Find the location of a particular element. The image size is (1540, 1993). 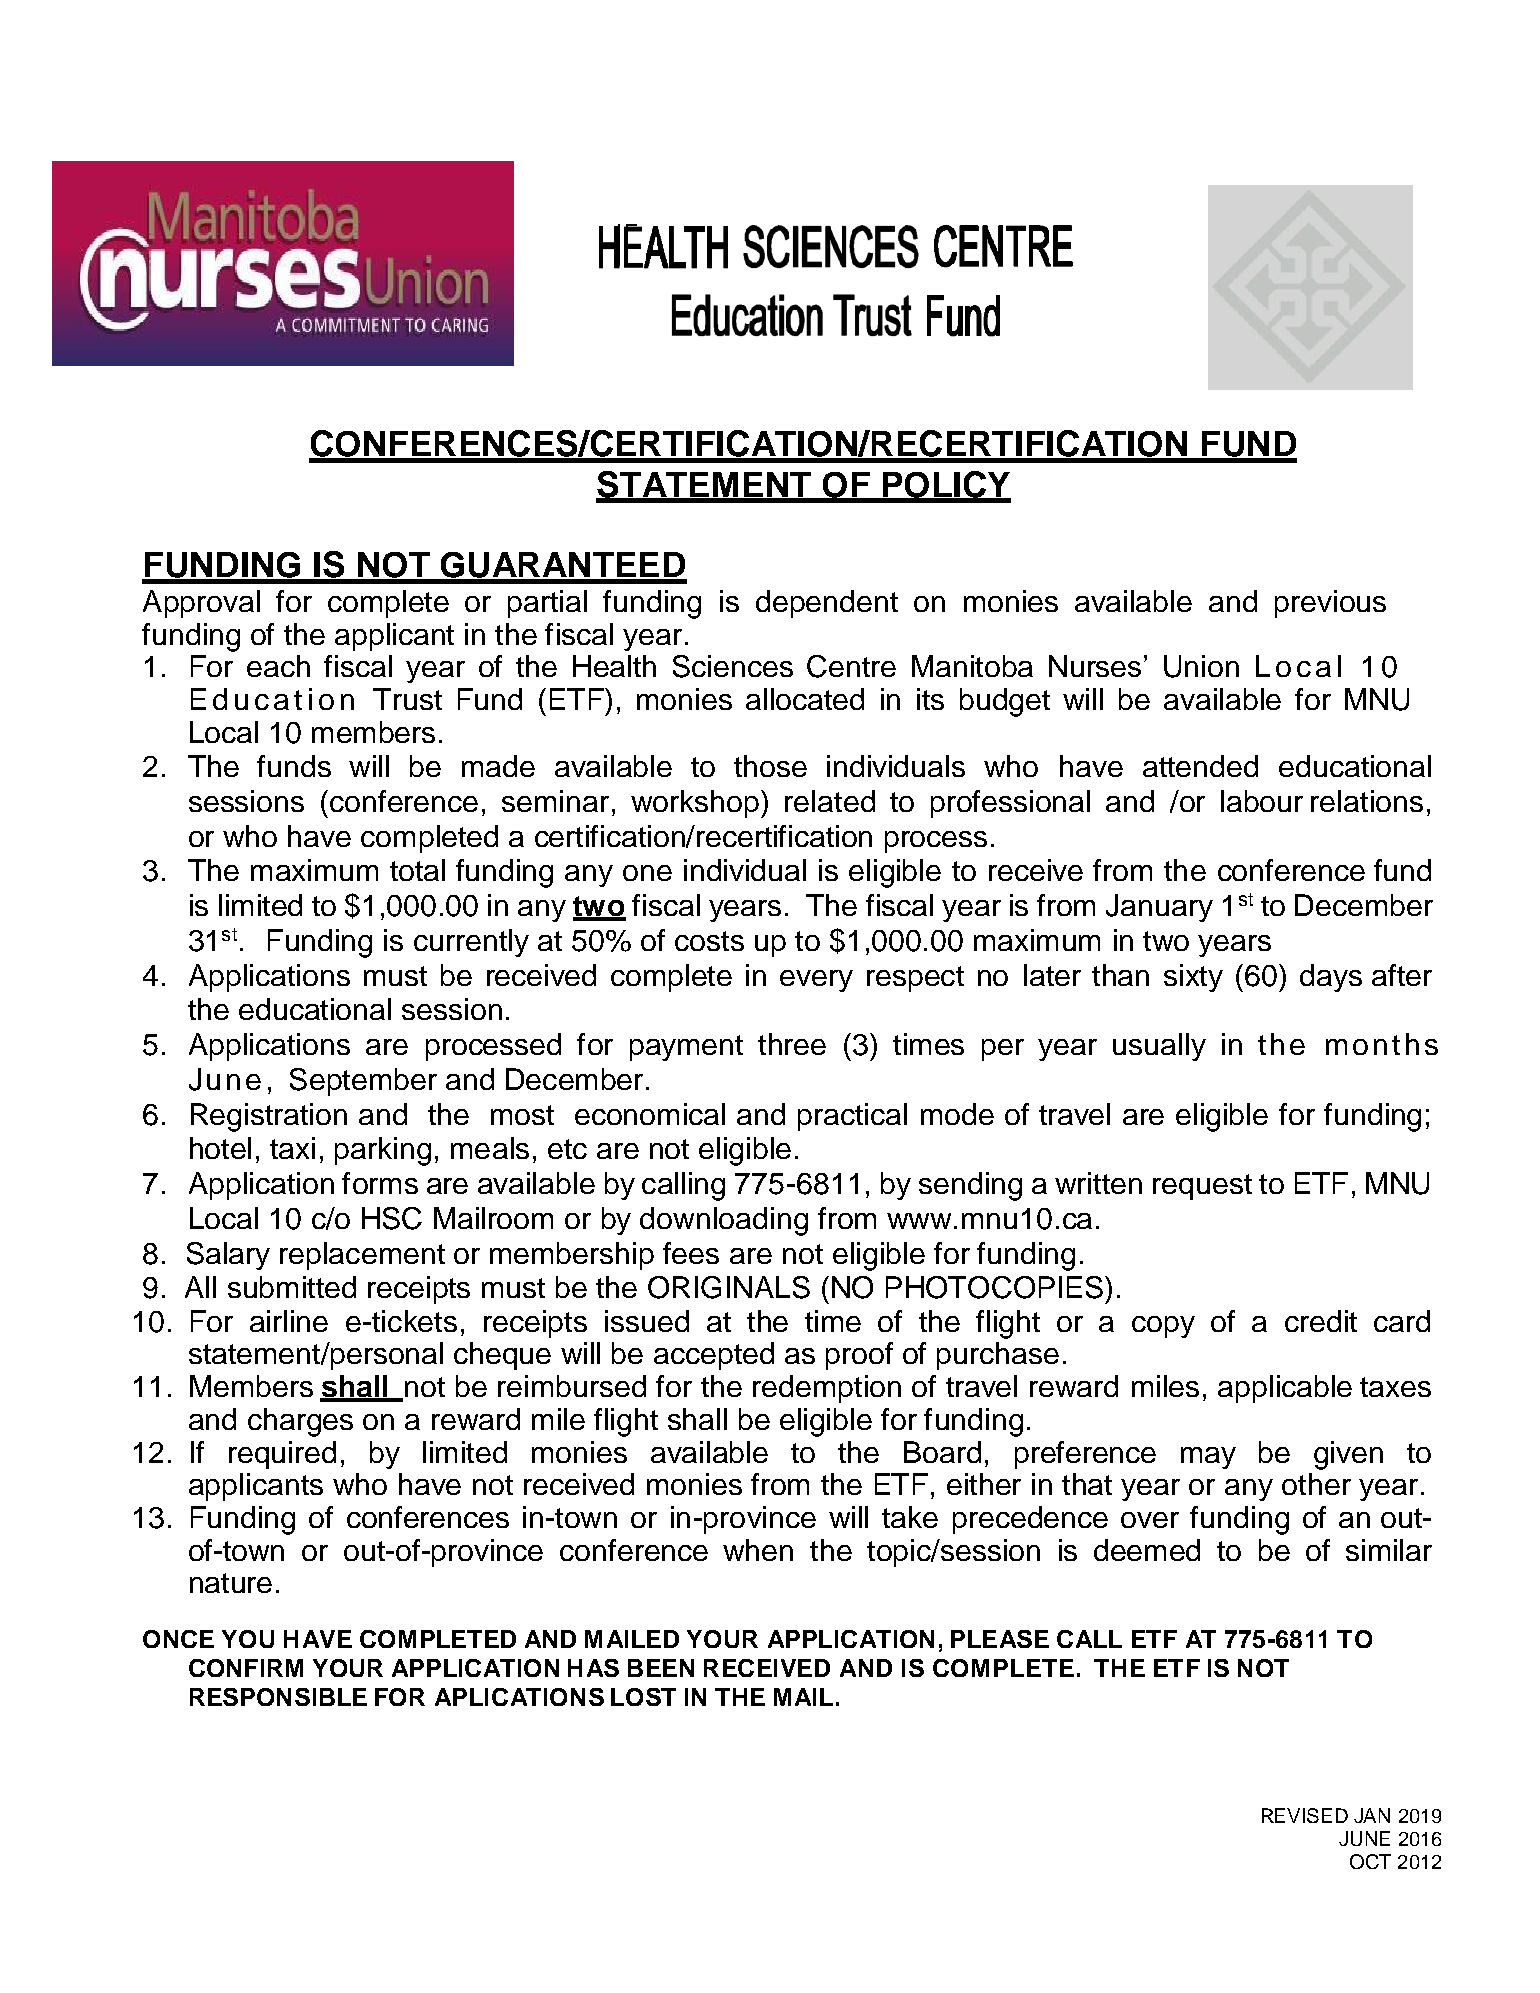

may is located at coordinates (1208, 1458).
